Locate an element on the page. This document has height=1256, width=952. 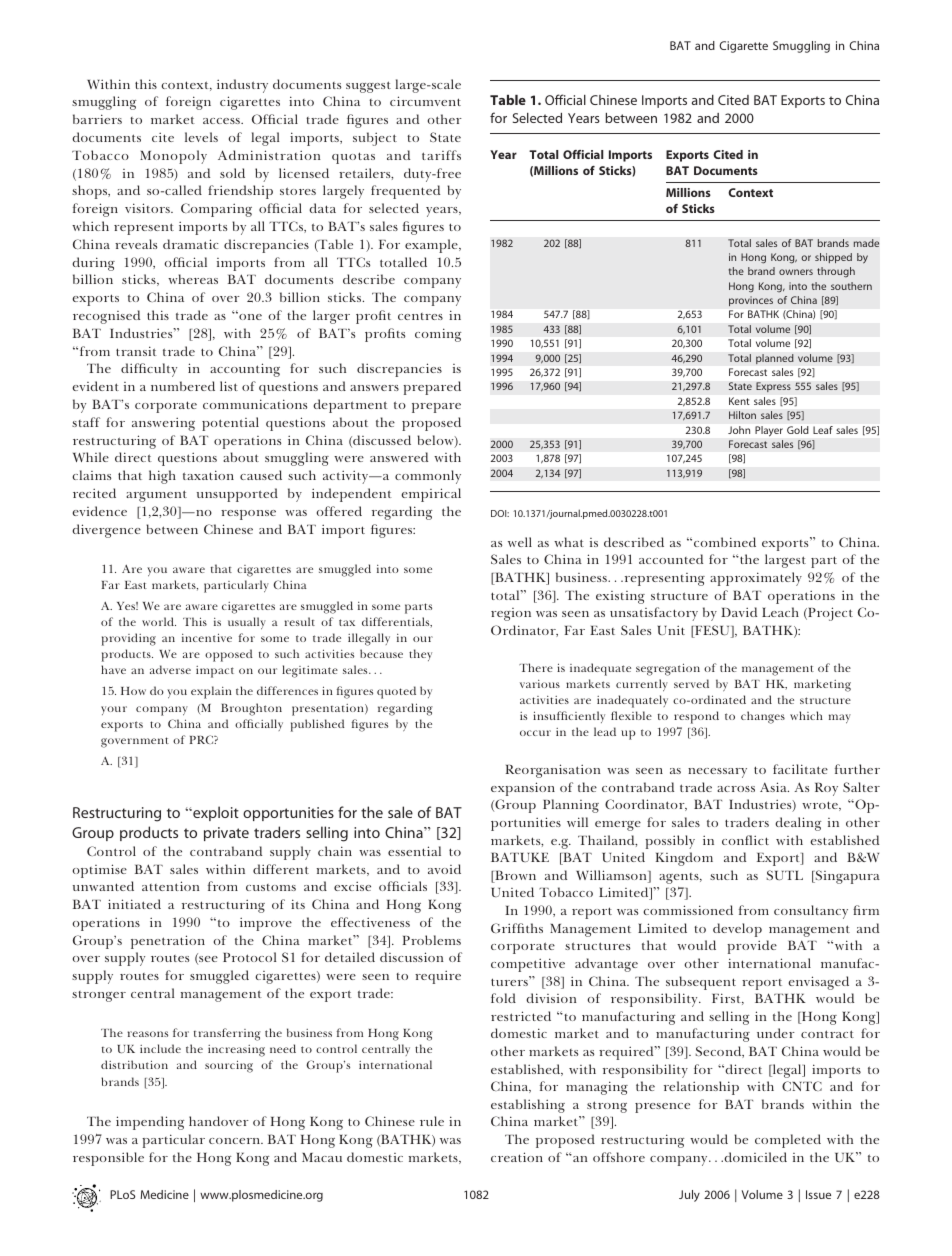
circumvent is located at coordinates (425, 101).
